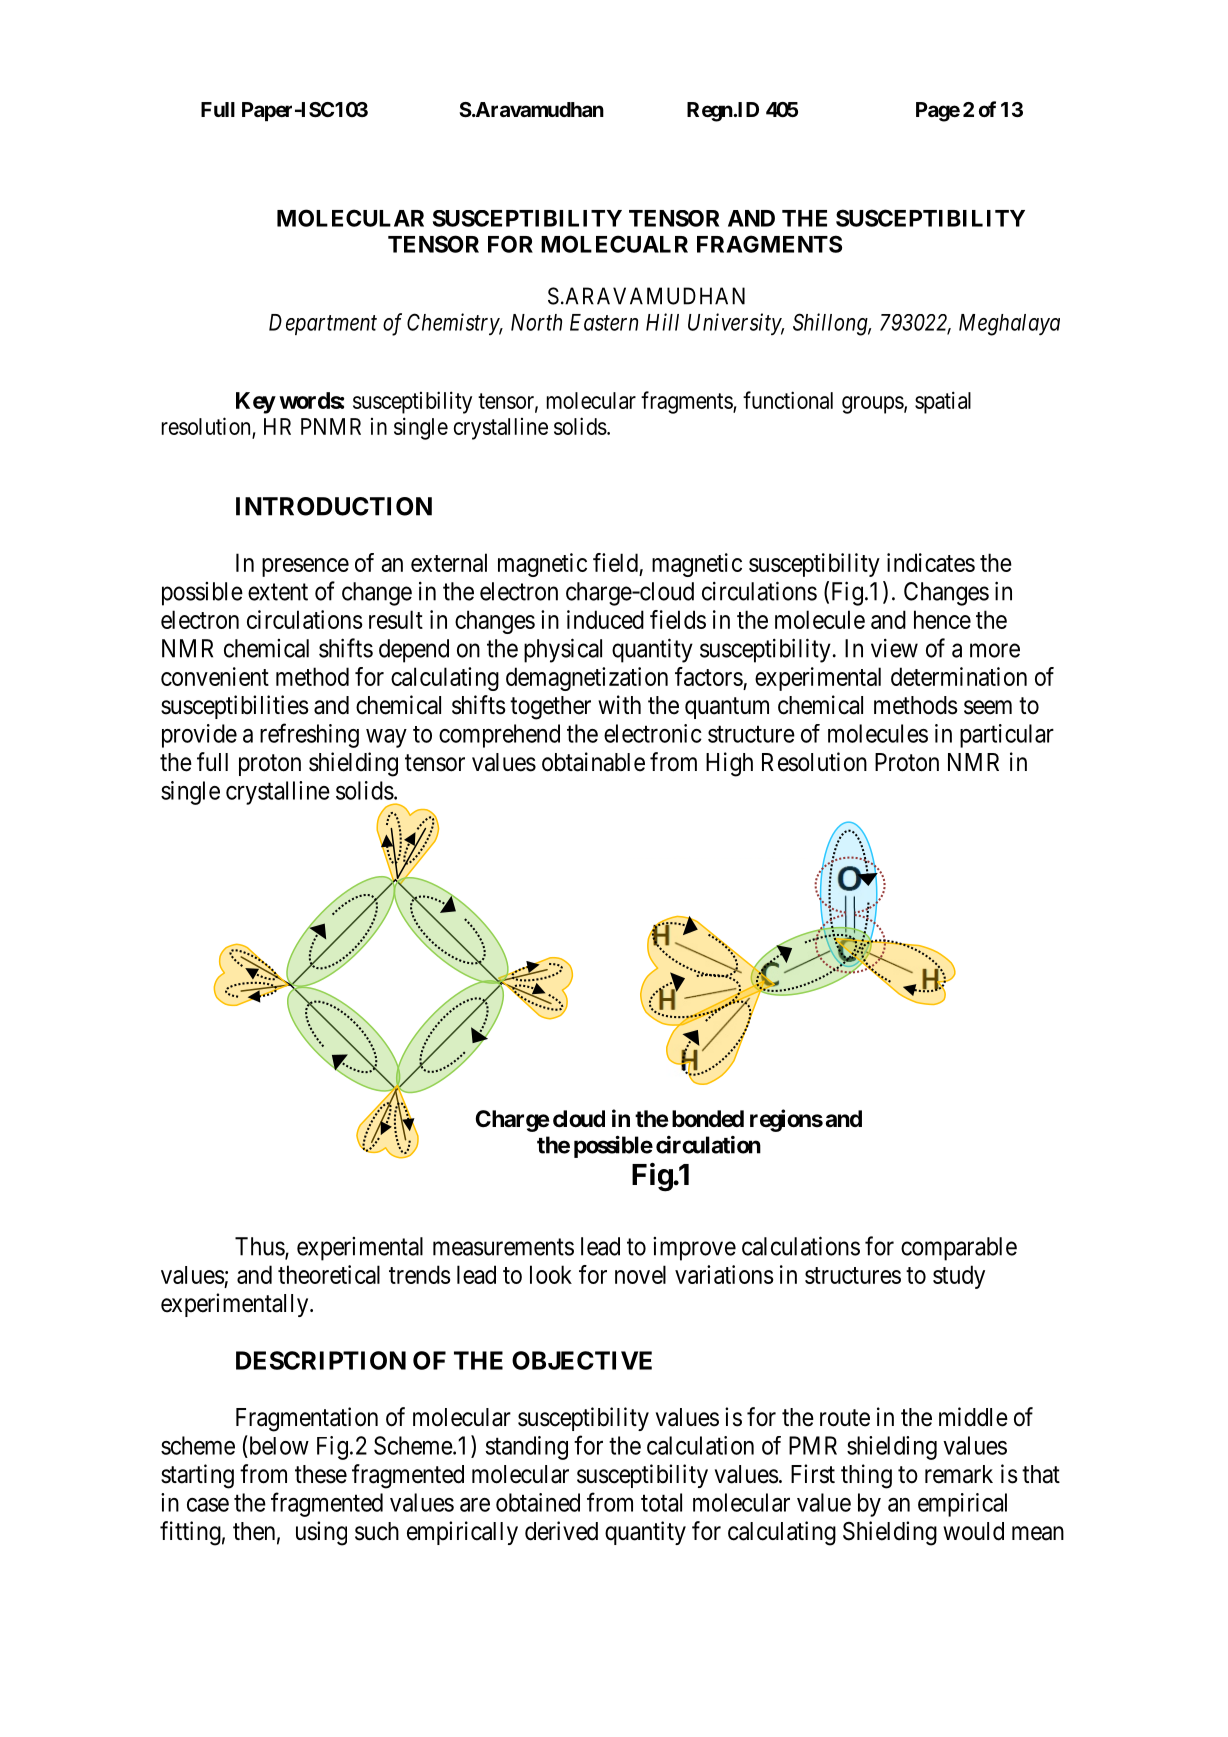 The width and height of the screenshot is (1228, 1737). I want to click on Department, so click(323, 324).
